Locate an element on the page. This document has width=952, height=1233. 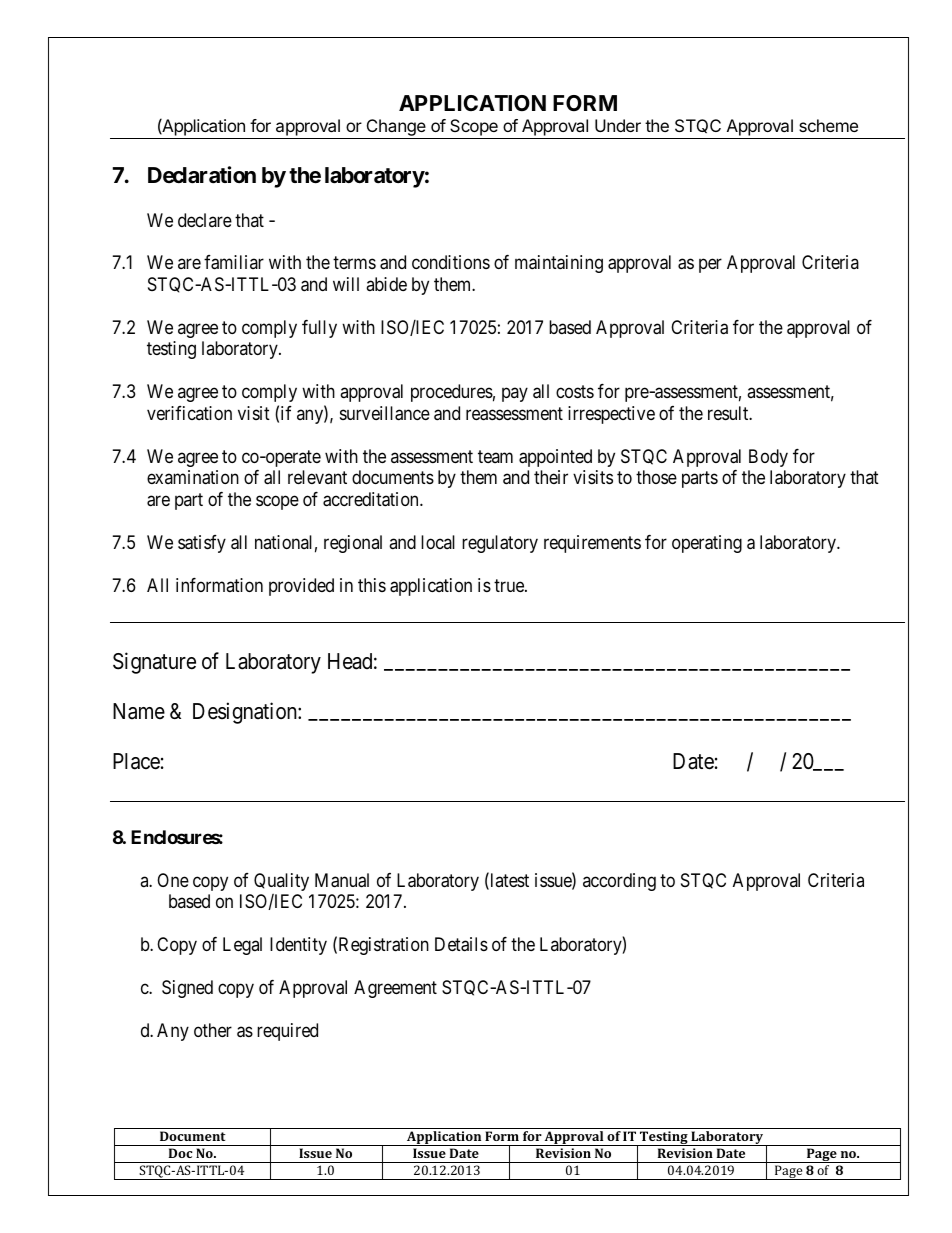
Body is located at coordinates (768, 458).
